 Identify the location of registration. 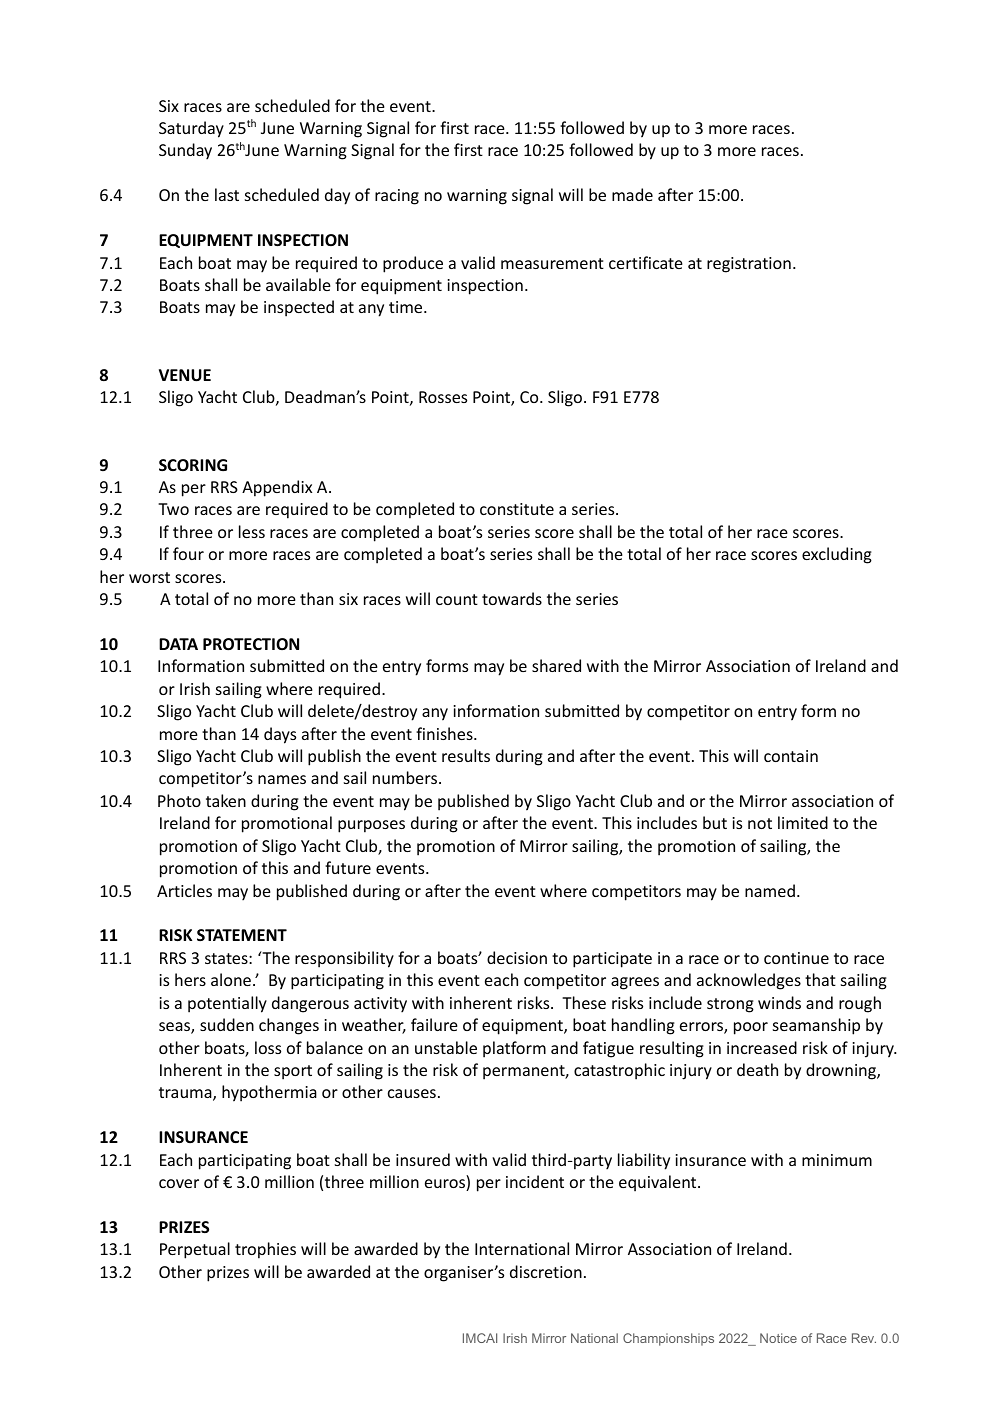
(749, 265).
